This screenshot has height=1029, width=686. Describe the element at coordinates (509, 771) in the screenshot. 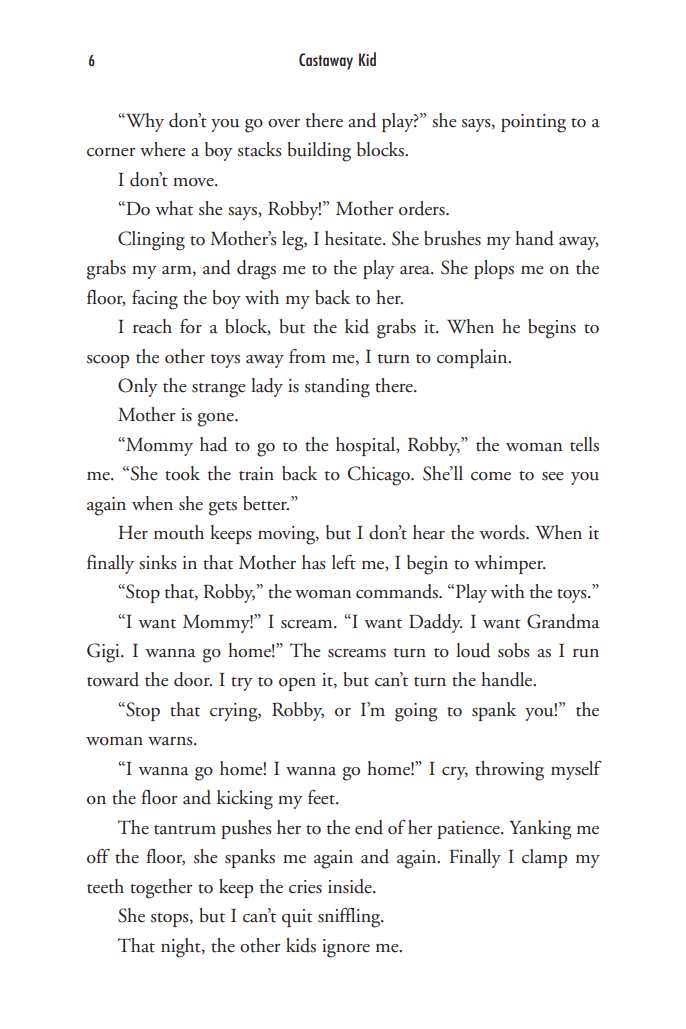

I see `throwing` at that location.
